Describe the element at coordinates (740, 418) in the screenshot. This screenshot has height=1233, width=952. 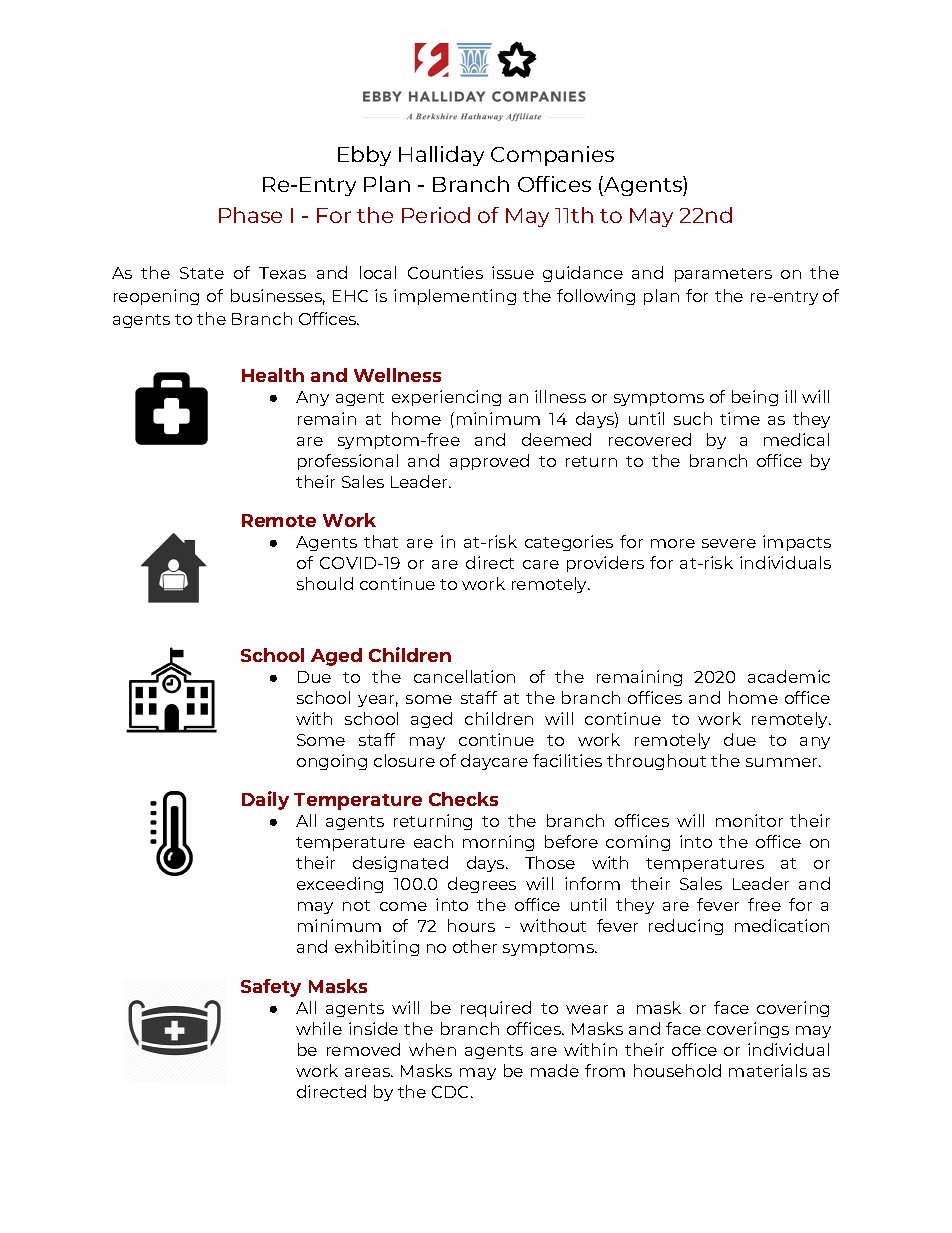
I see `time` at that location.
